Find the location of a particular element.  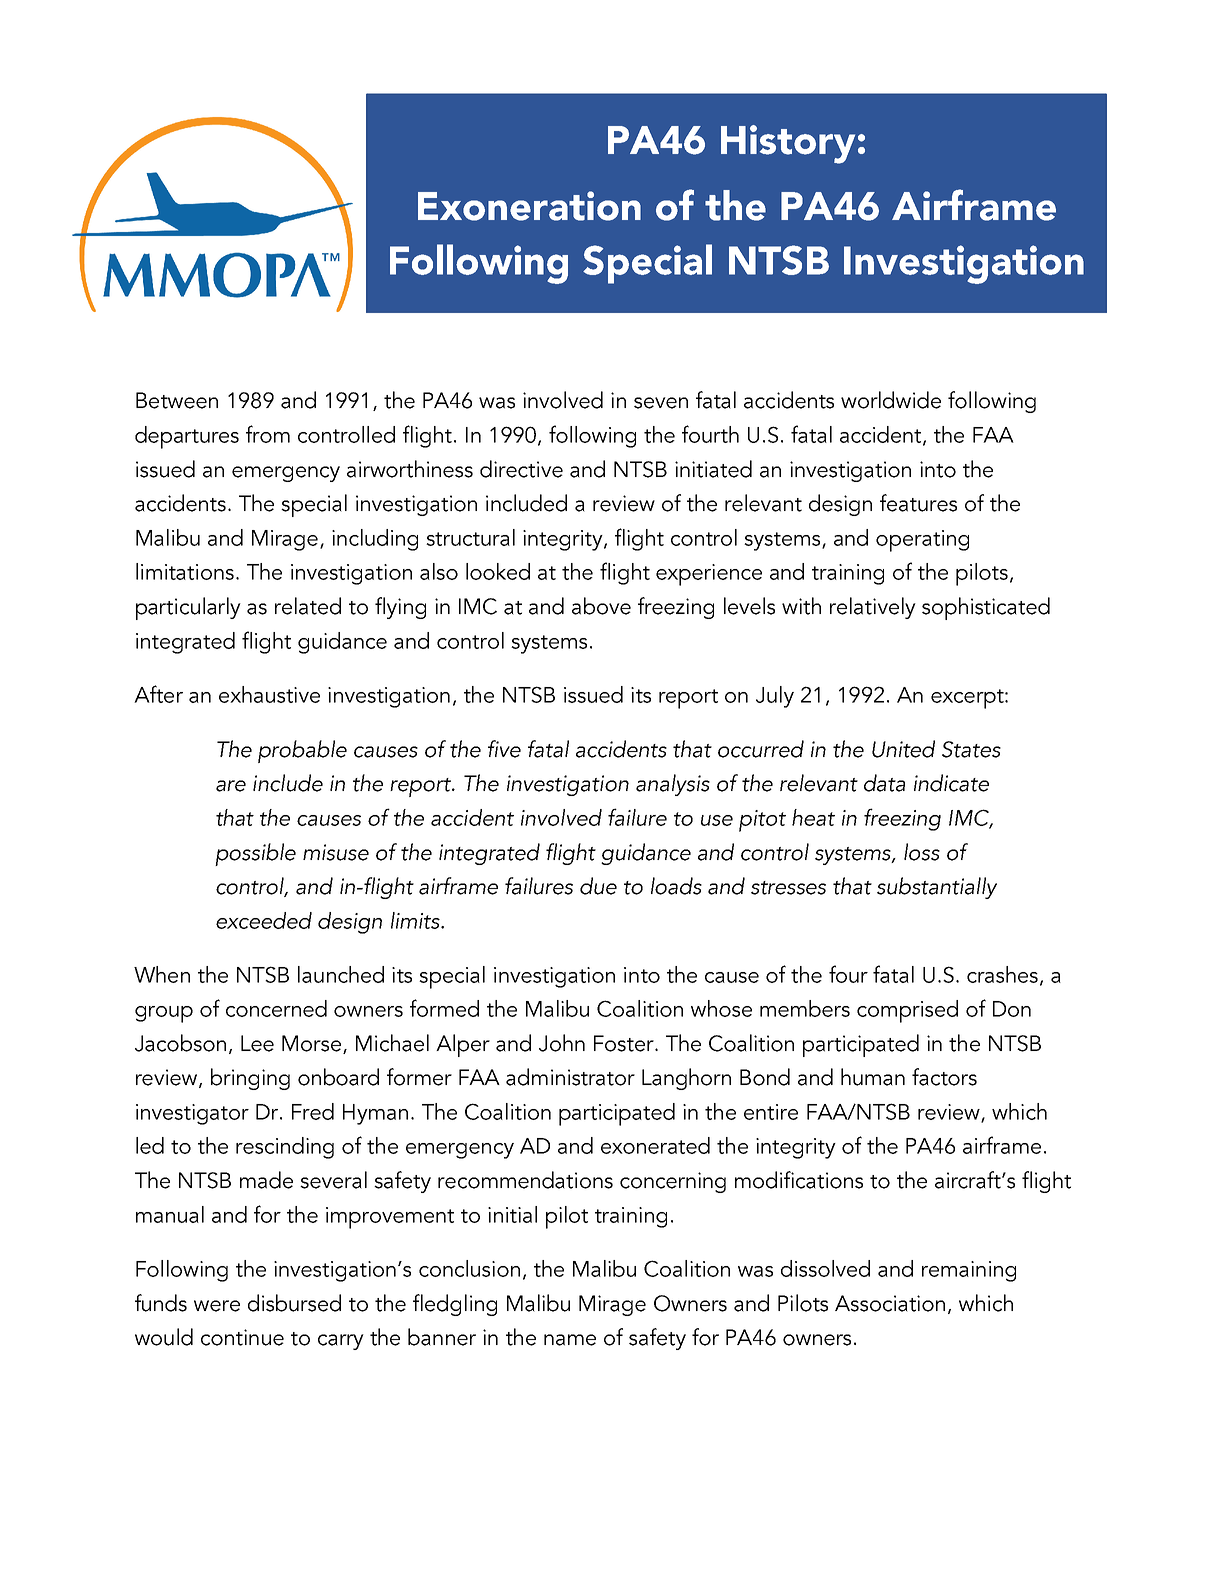

worldwide is located at coordinates (891, 400).
